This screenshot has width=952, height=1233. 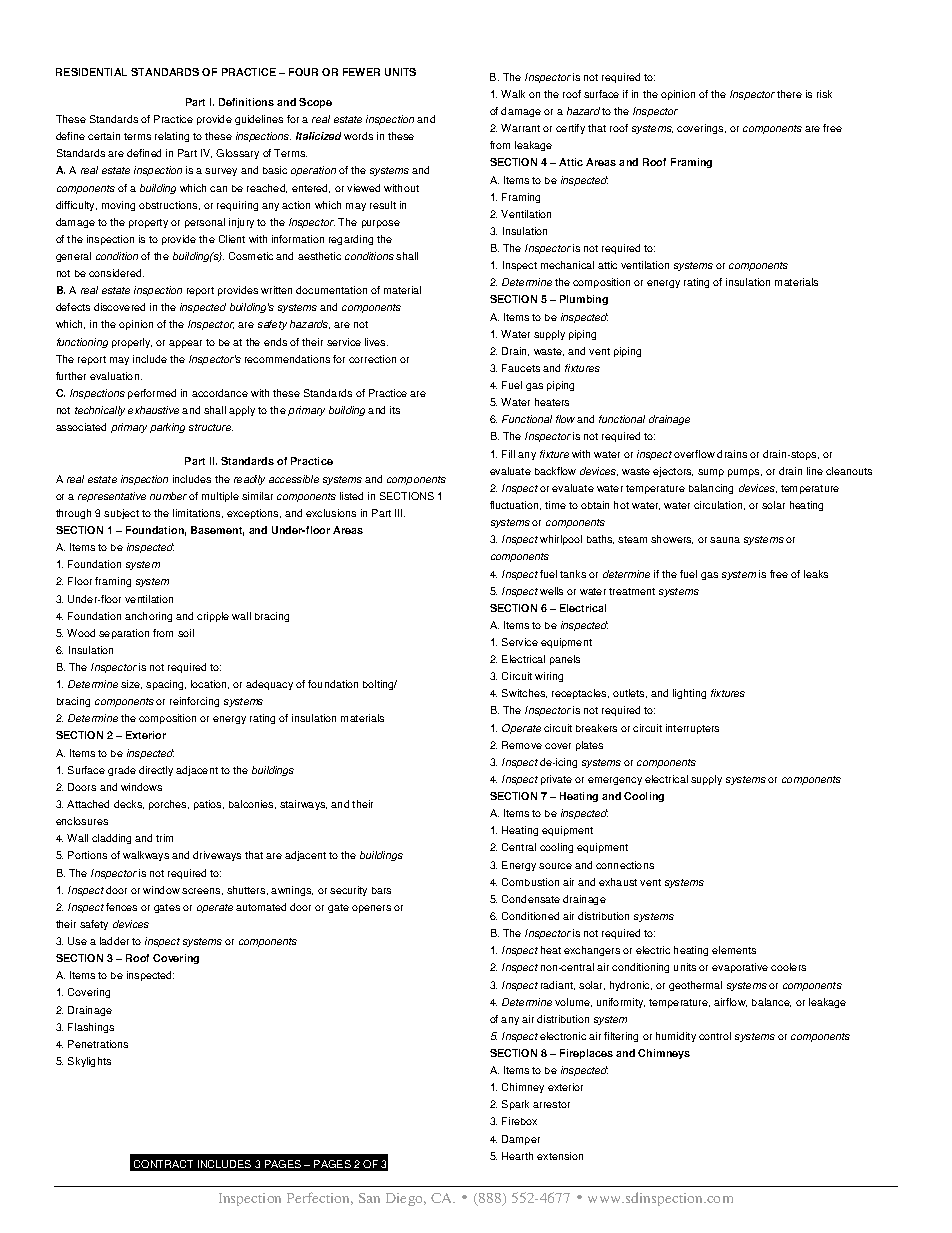 I want to click on fences, so click(x=121, y=907).
